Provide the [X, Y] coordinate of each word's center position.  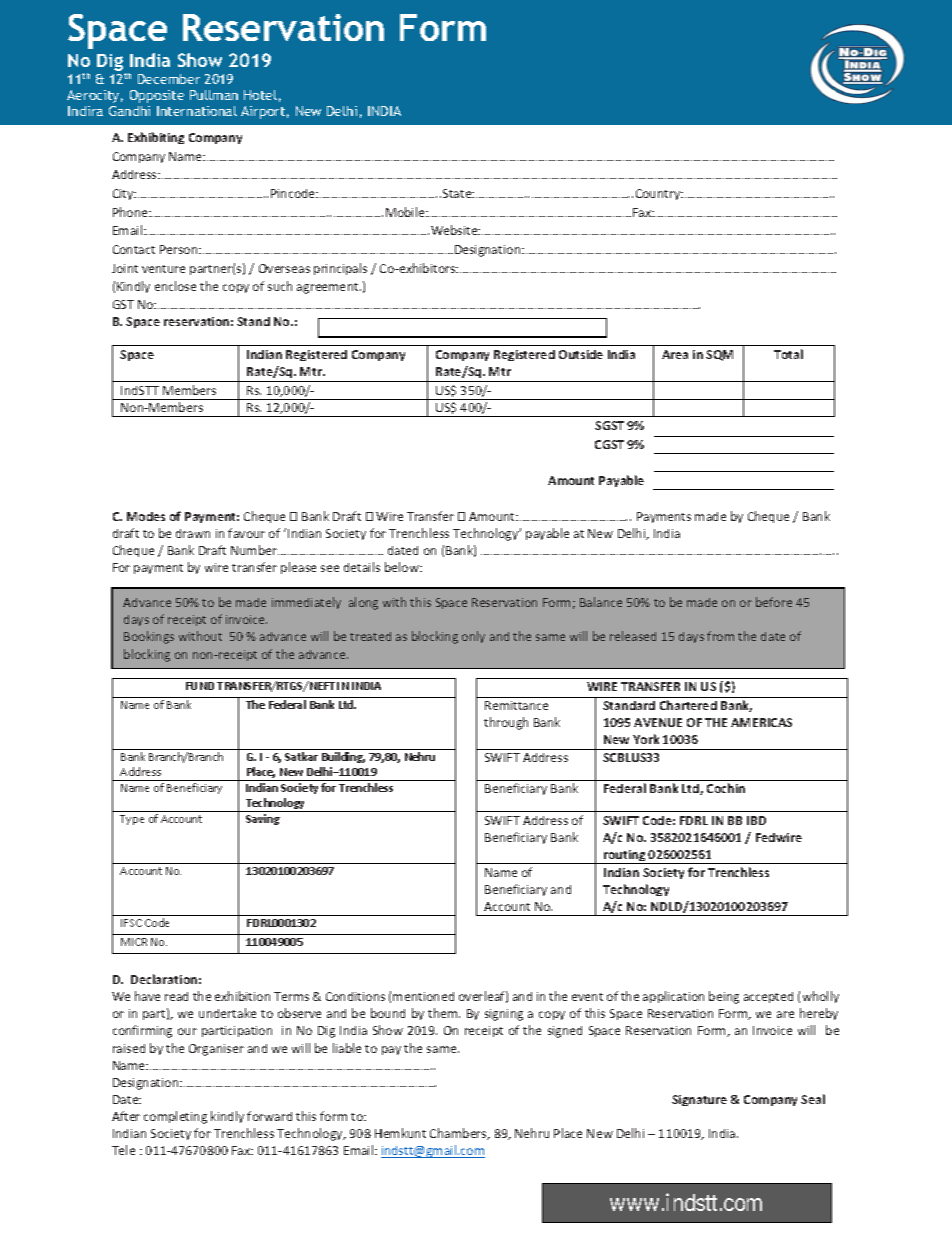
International [197, 111]
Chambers [459, 1134]
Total [788, 354]
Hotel [260, 95]
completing [175, 1117]
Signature [699, 1100]
